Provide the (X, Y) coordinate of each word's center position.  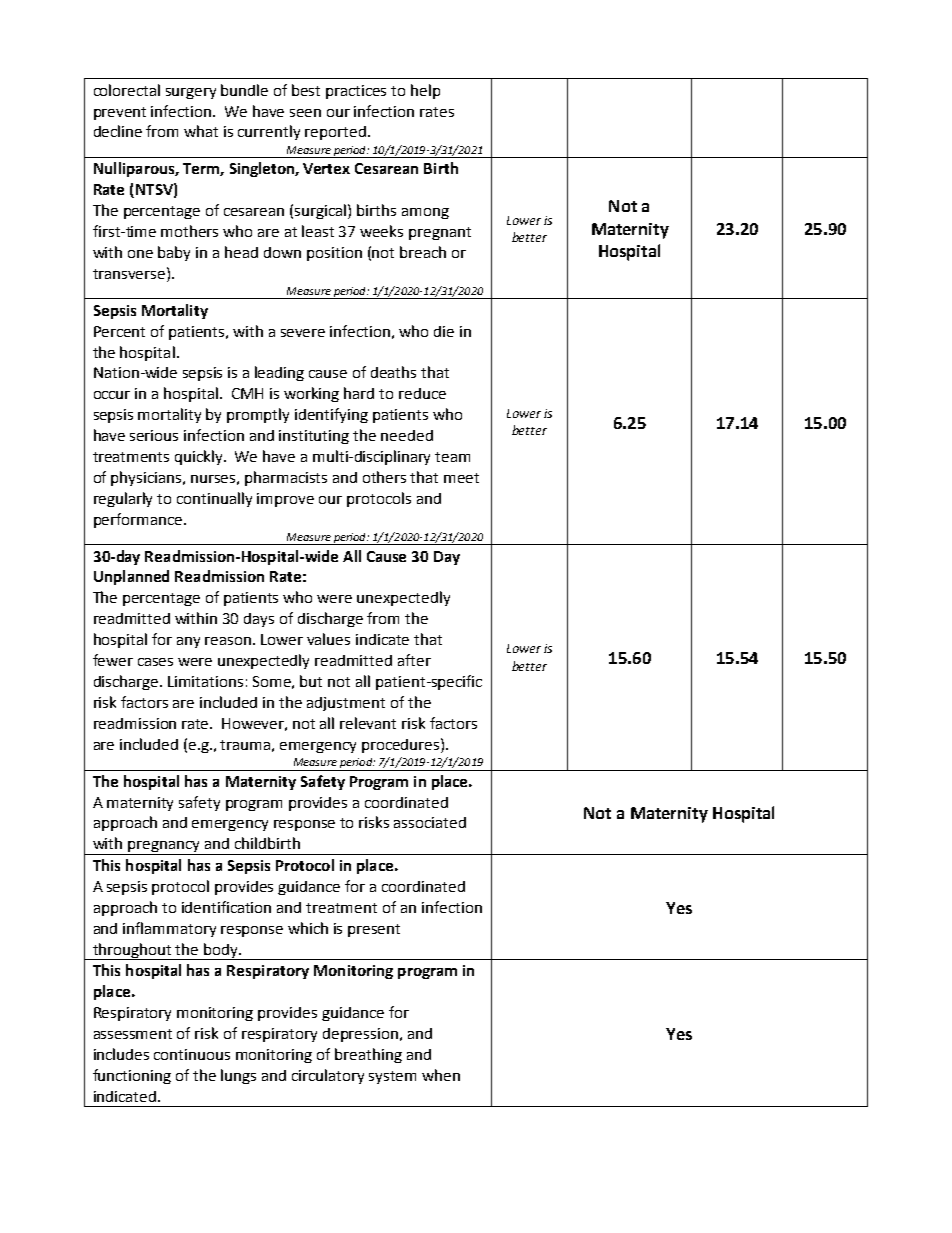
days (259, 620)
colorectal (127, 90)
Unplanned (131, 577)
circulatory (328, 1076)
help (425, 91)
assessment (133, 1034)
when (441, 1075)
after (414, 660)
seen (305, 113)
